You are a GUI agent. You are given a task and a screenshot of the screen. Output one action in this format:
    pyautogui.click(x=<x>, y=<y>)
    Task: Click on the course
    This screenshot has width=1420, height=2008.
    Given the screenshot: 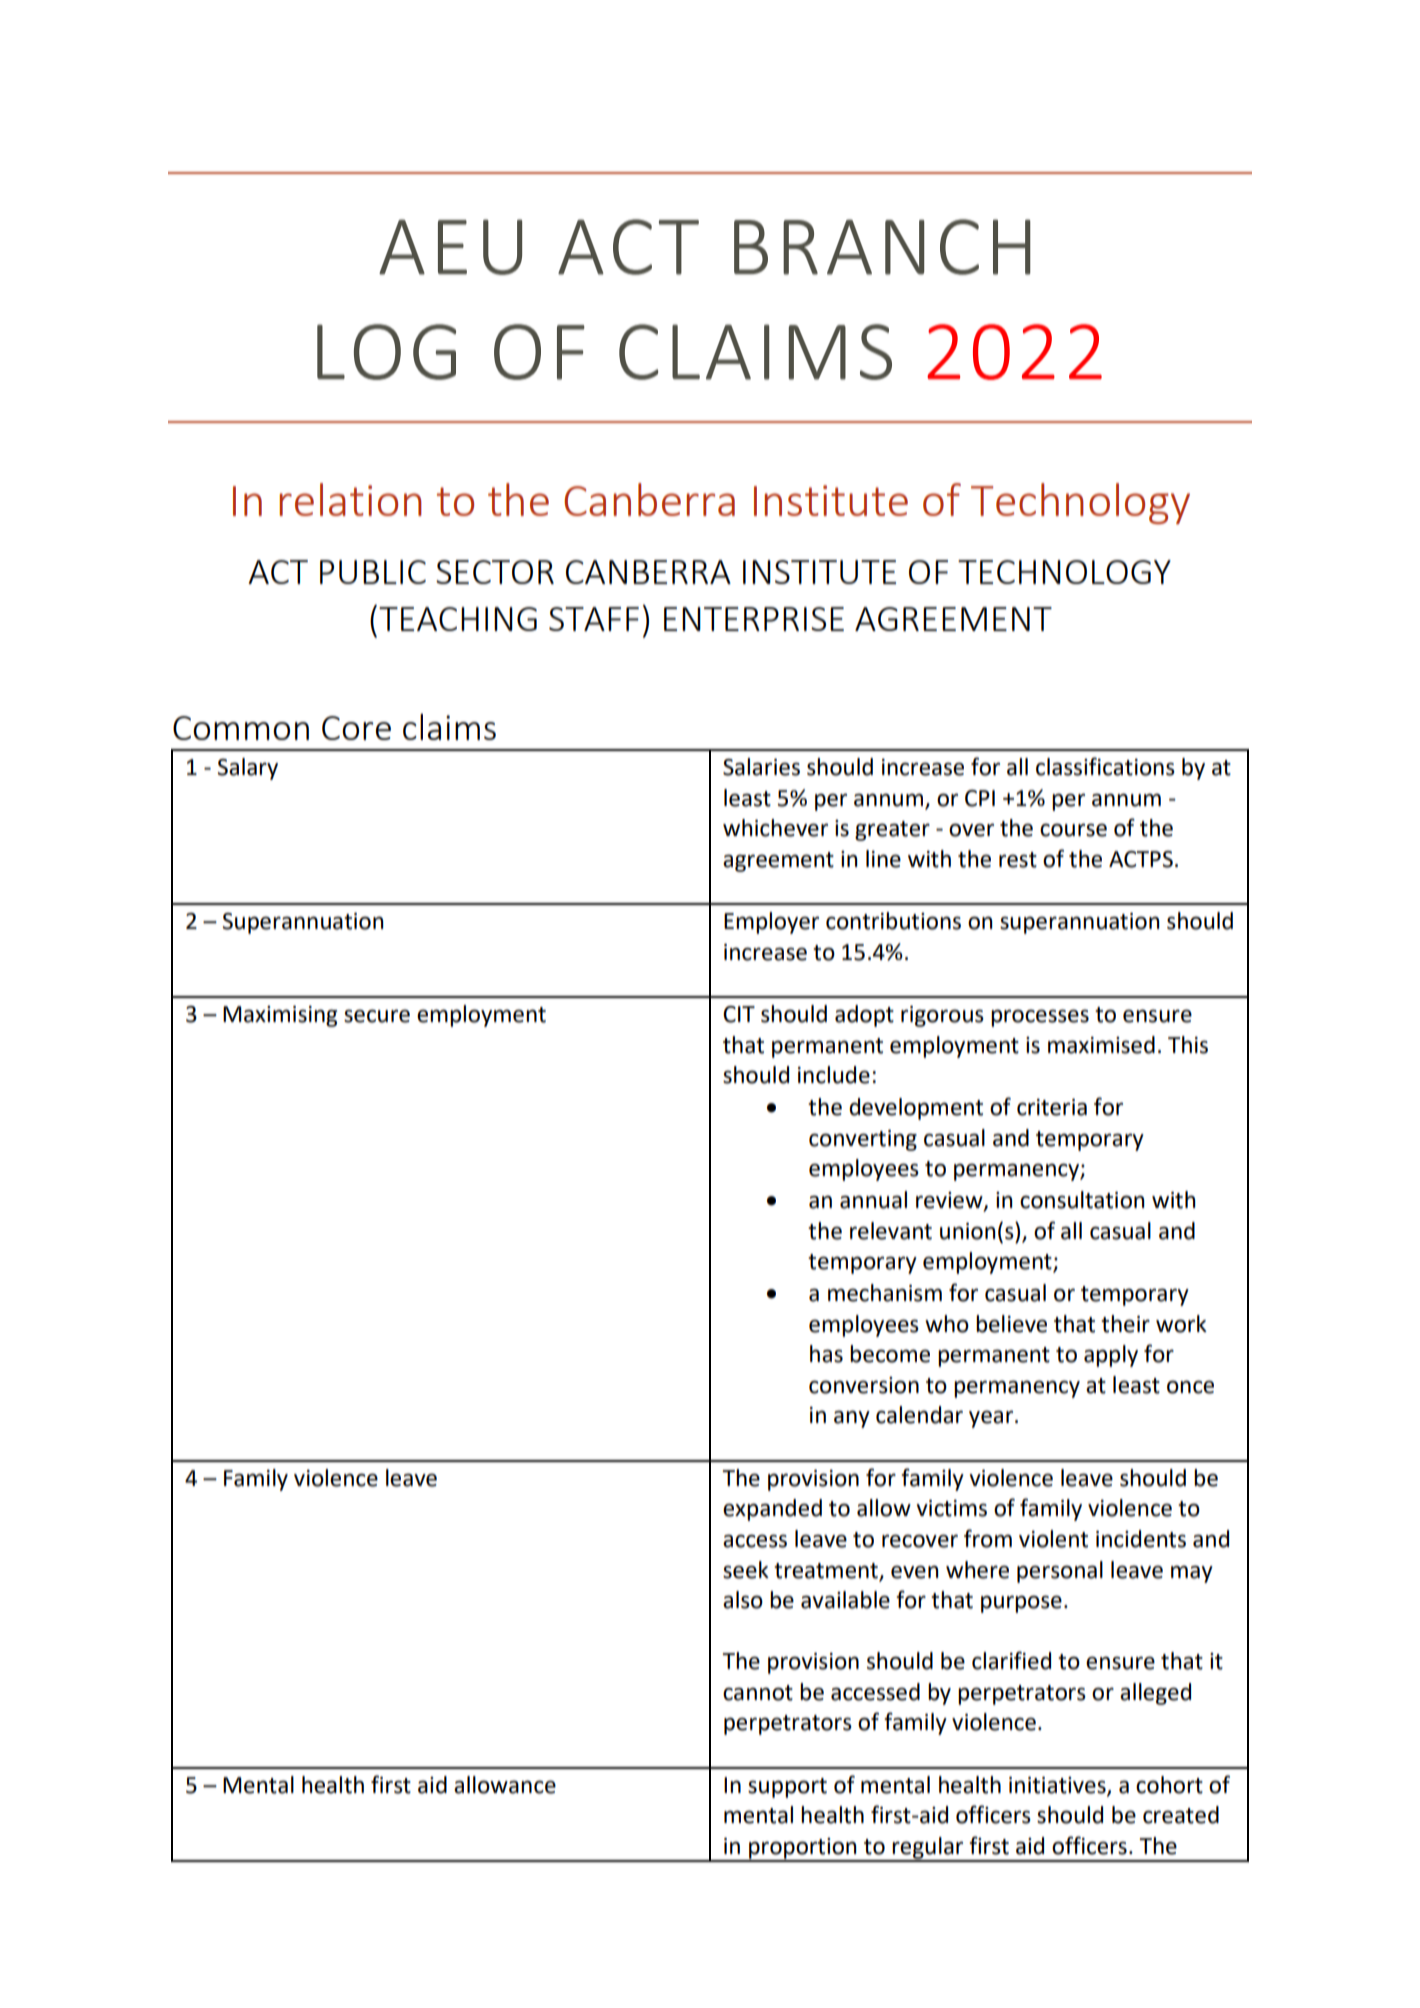 What is the action you would take?
    pyautogui.click(x=1073, y=830)
